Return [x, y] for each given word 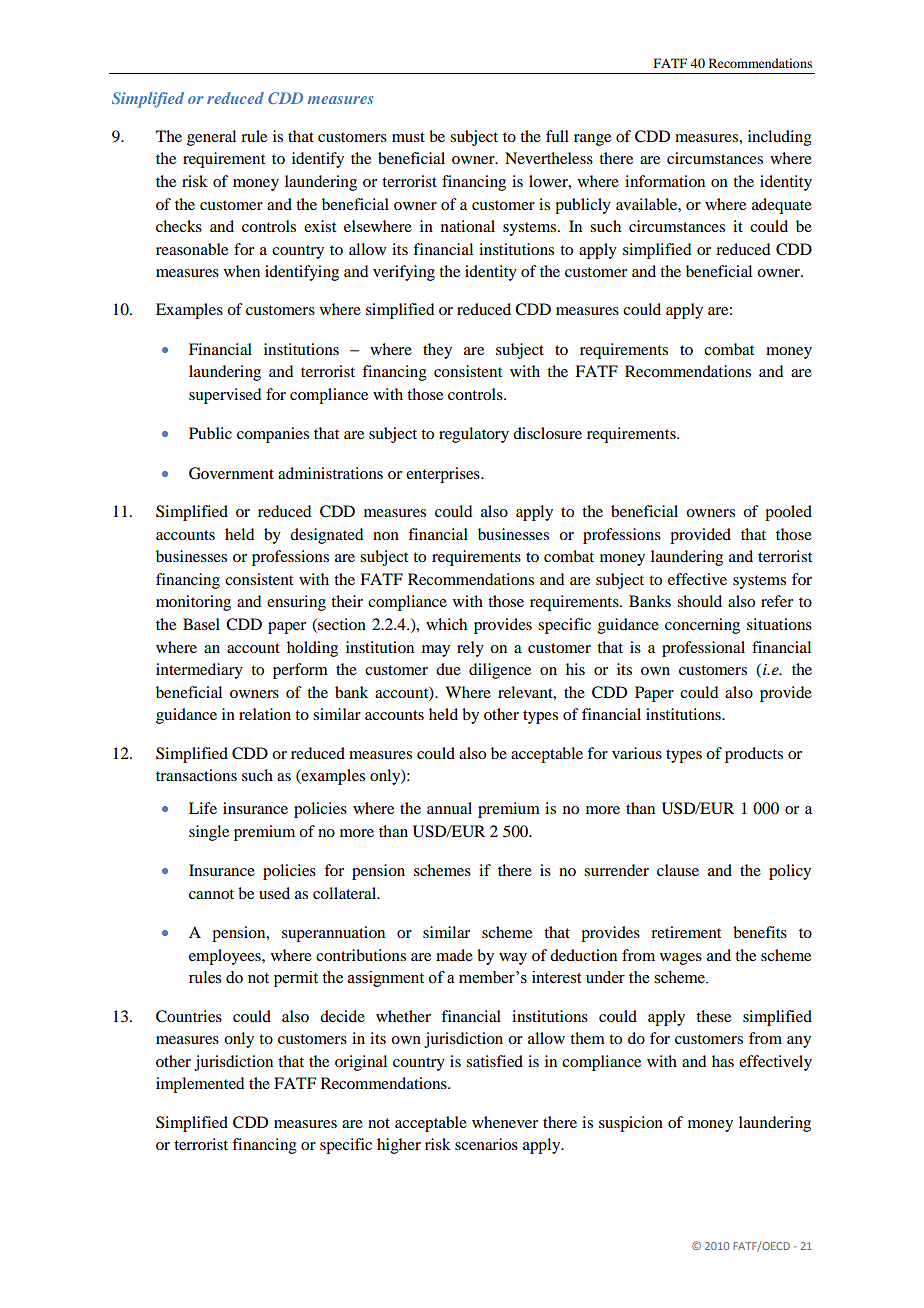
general [211, 138]
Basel [201, 624]
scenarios [486, 1144]
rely [470, 649]
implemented [200, 1085]
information [665, 181]
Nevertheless [549, 158]
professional [703, 649]
